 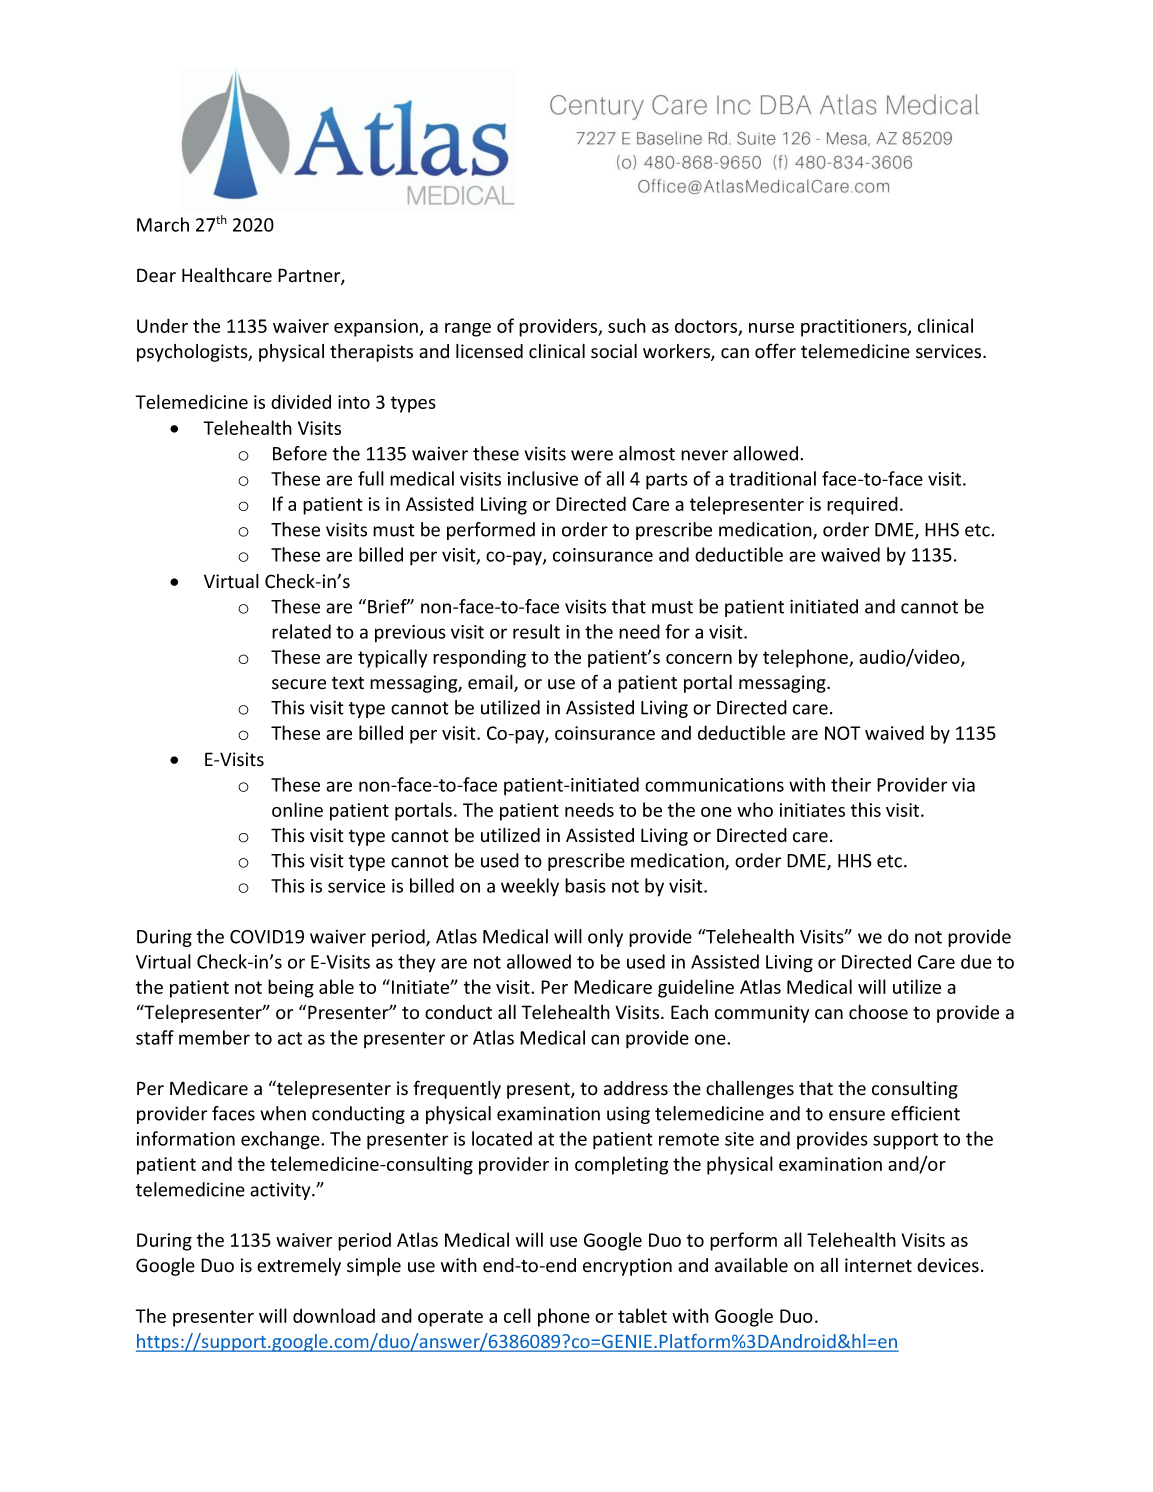 What do you see at coordinates (851, 784) in the page?
I see `their` at bounding box center [851, 784].
